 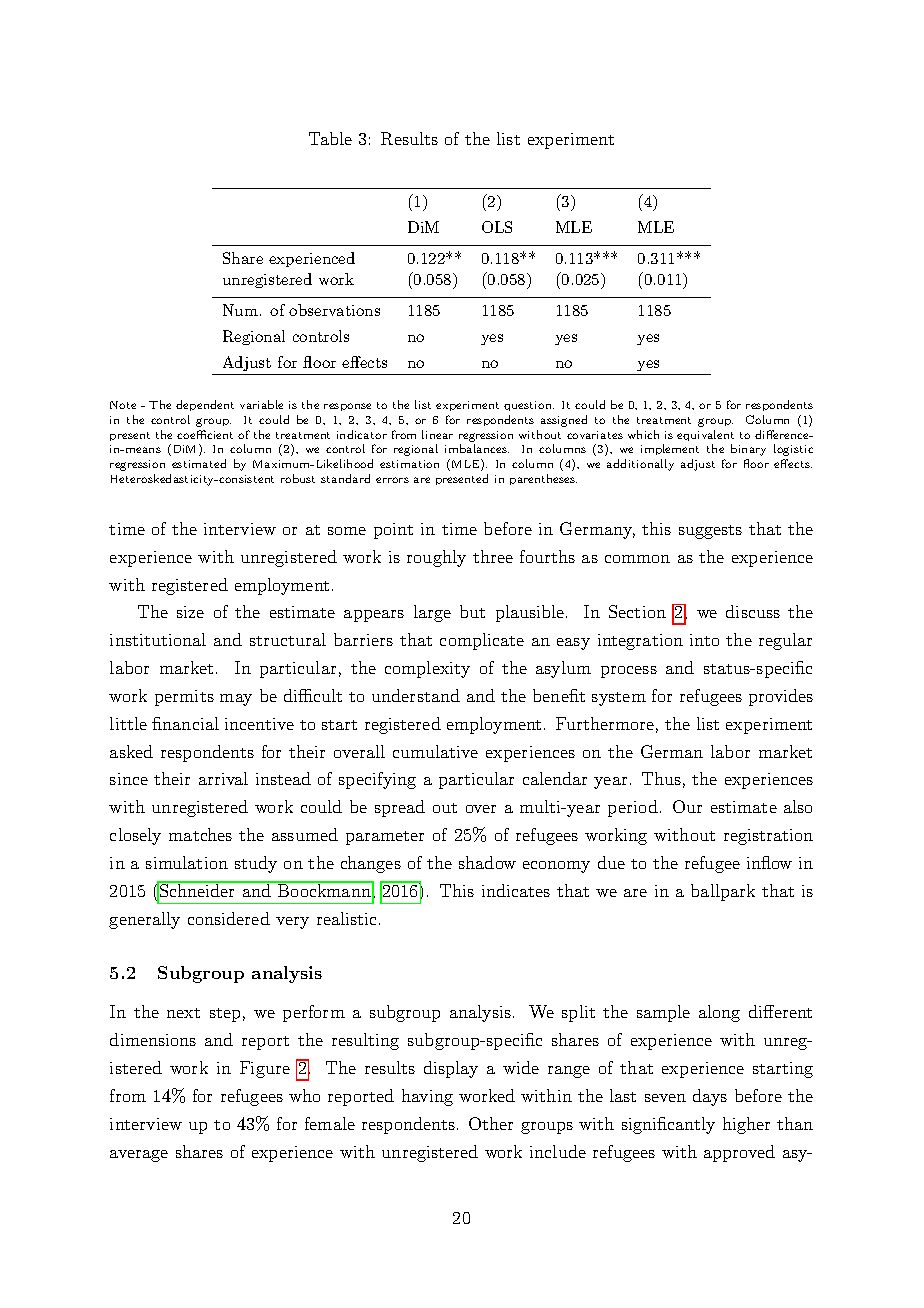 I want to click on observations, so click(x=334, y=310).
